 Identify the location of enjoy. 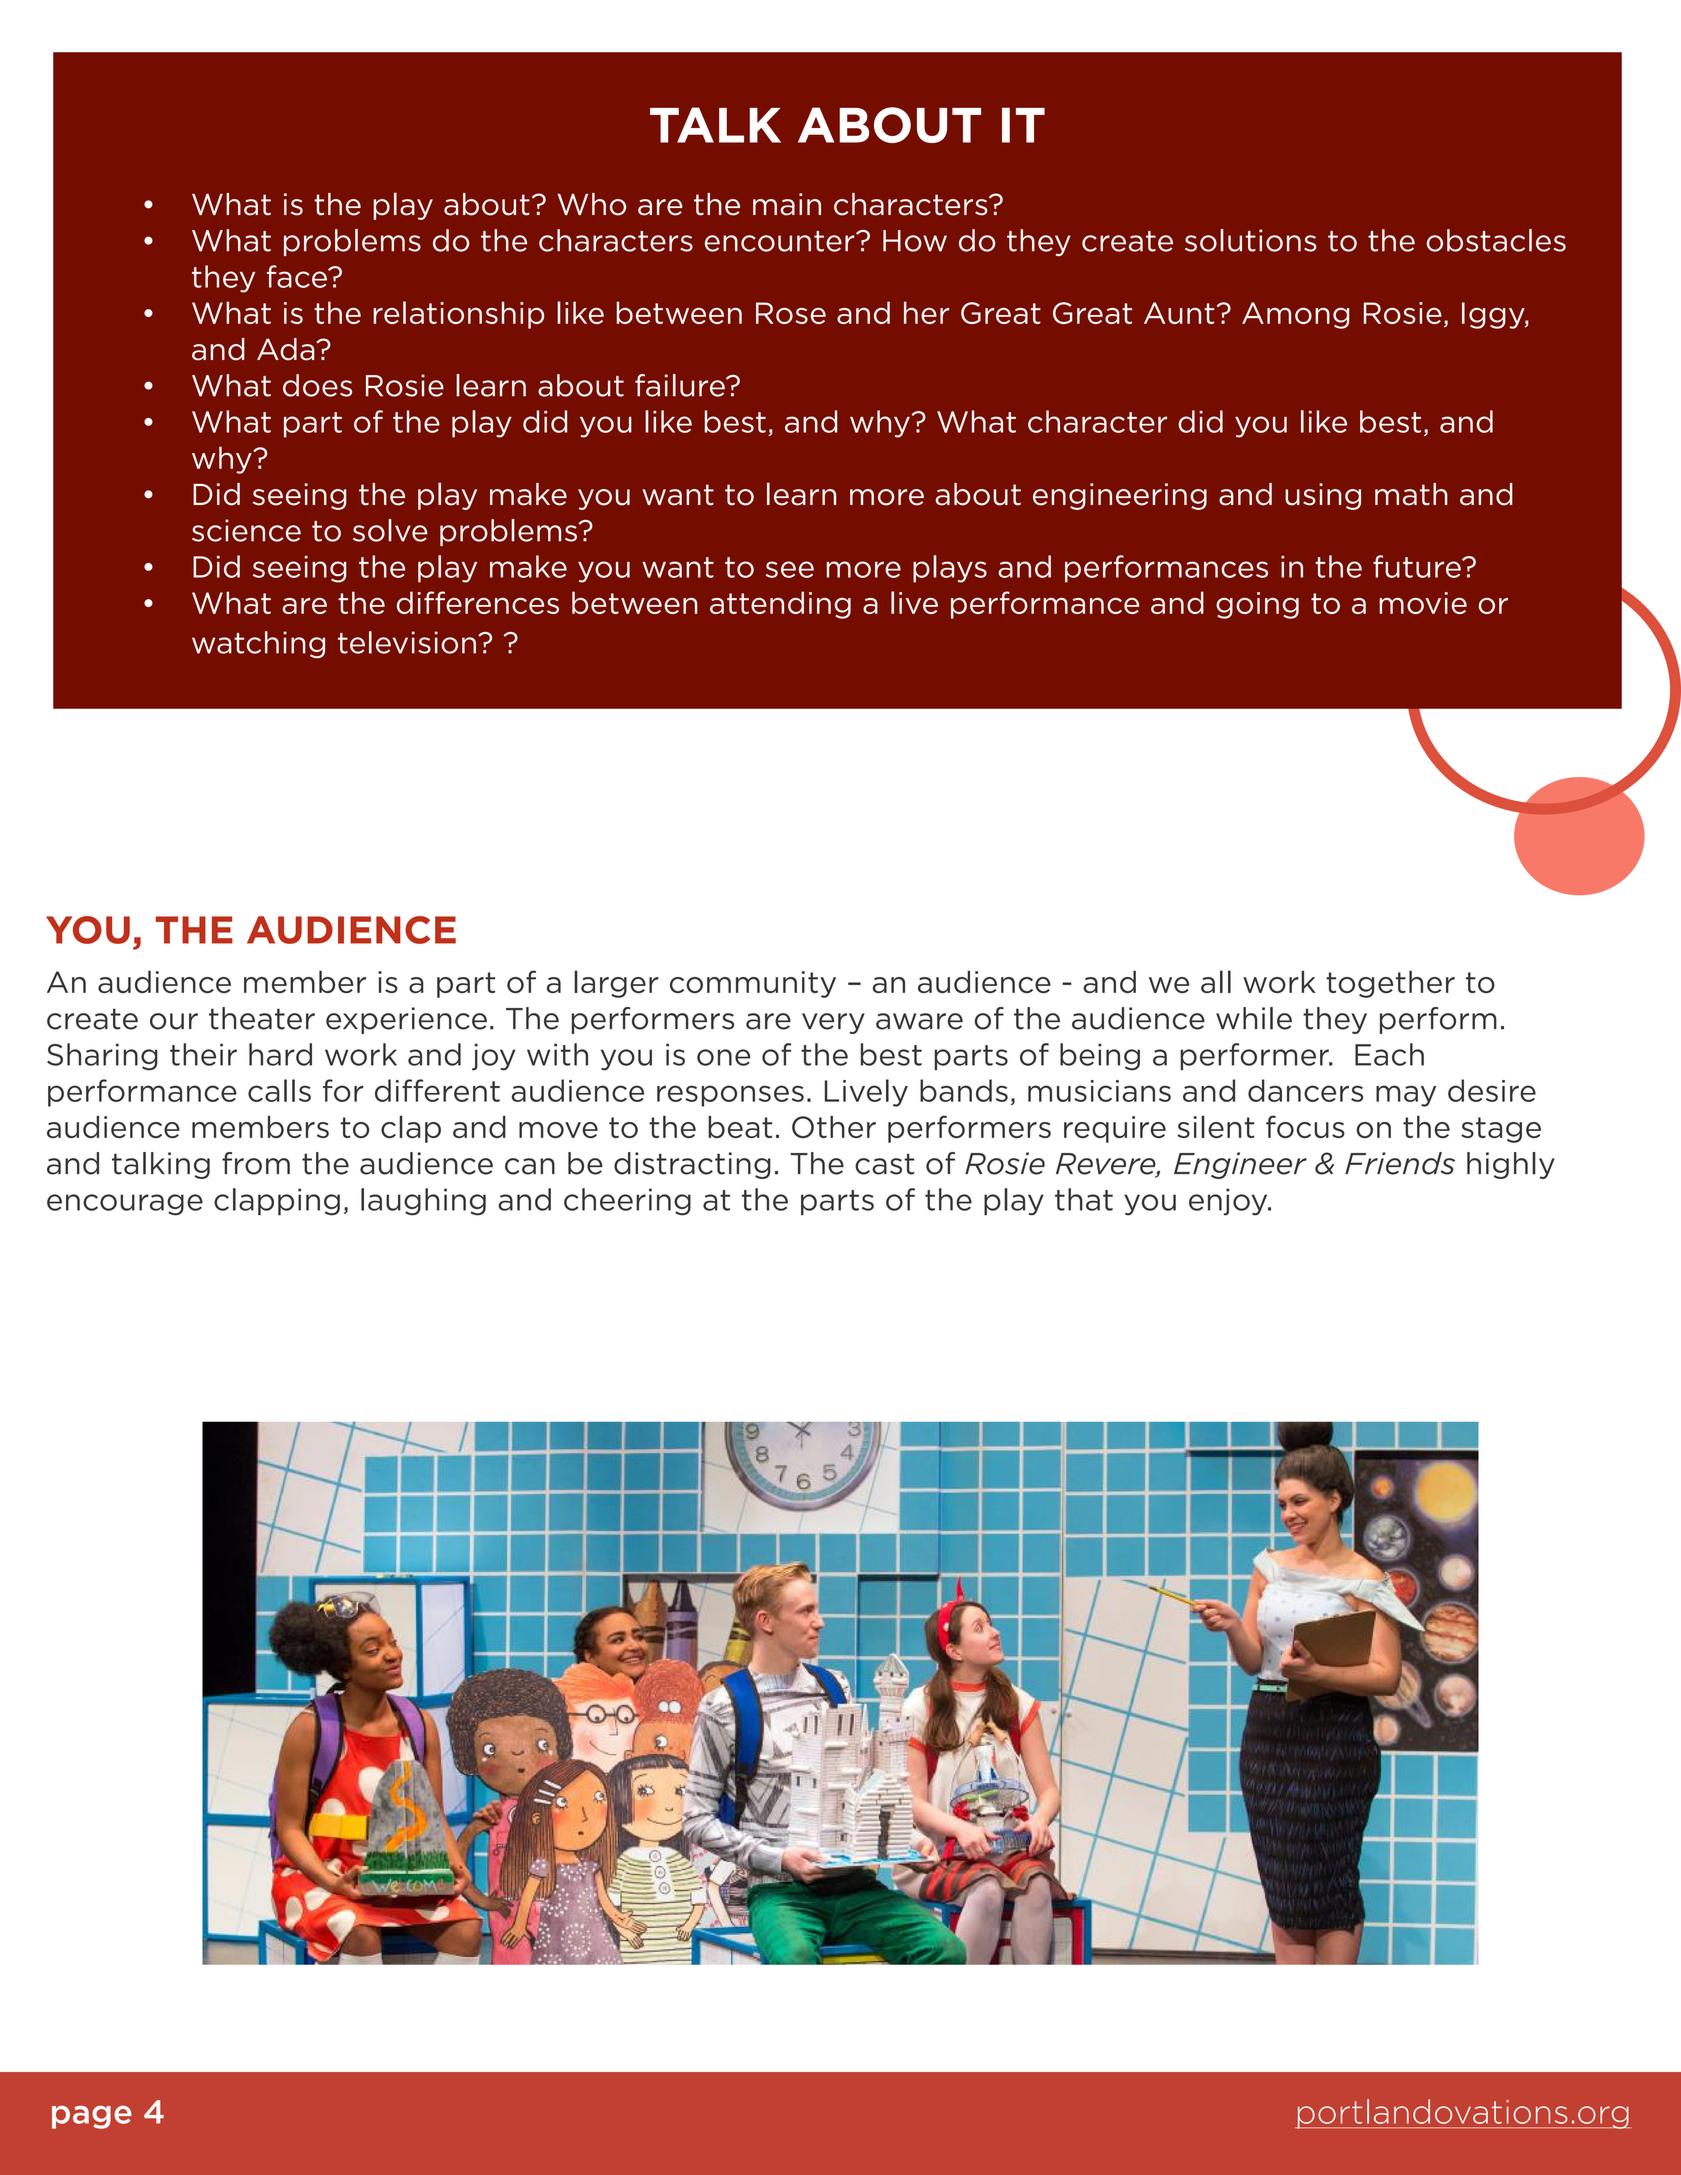
(1229, 1202).
